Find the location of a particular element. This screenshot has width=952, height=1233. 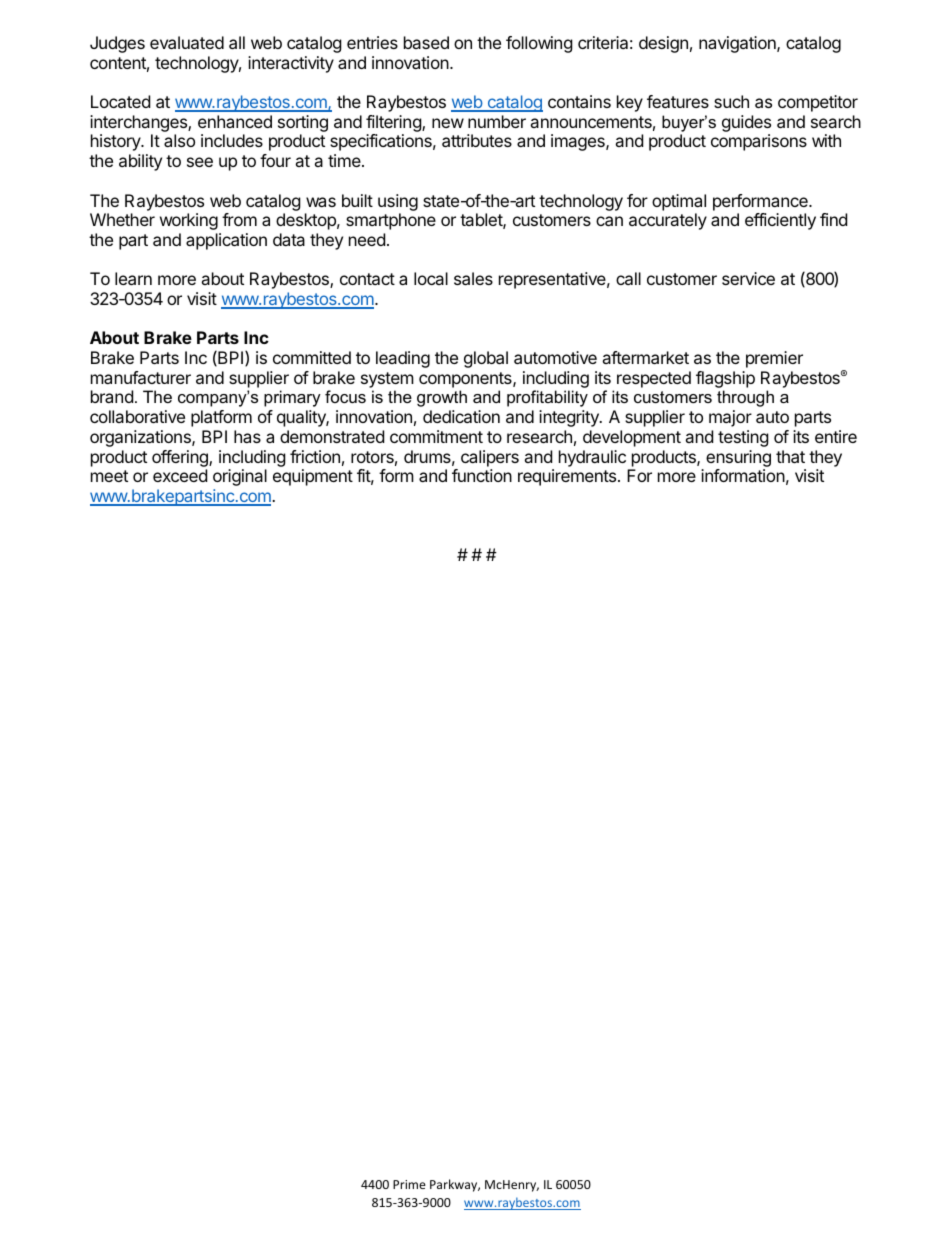

number is located at coordinates (497, 121).
